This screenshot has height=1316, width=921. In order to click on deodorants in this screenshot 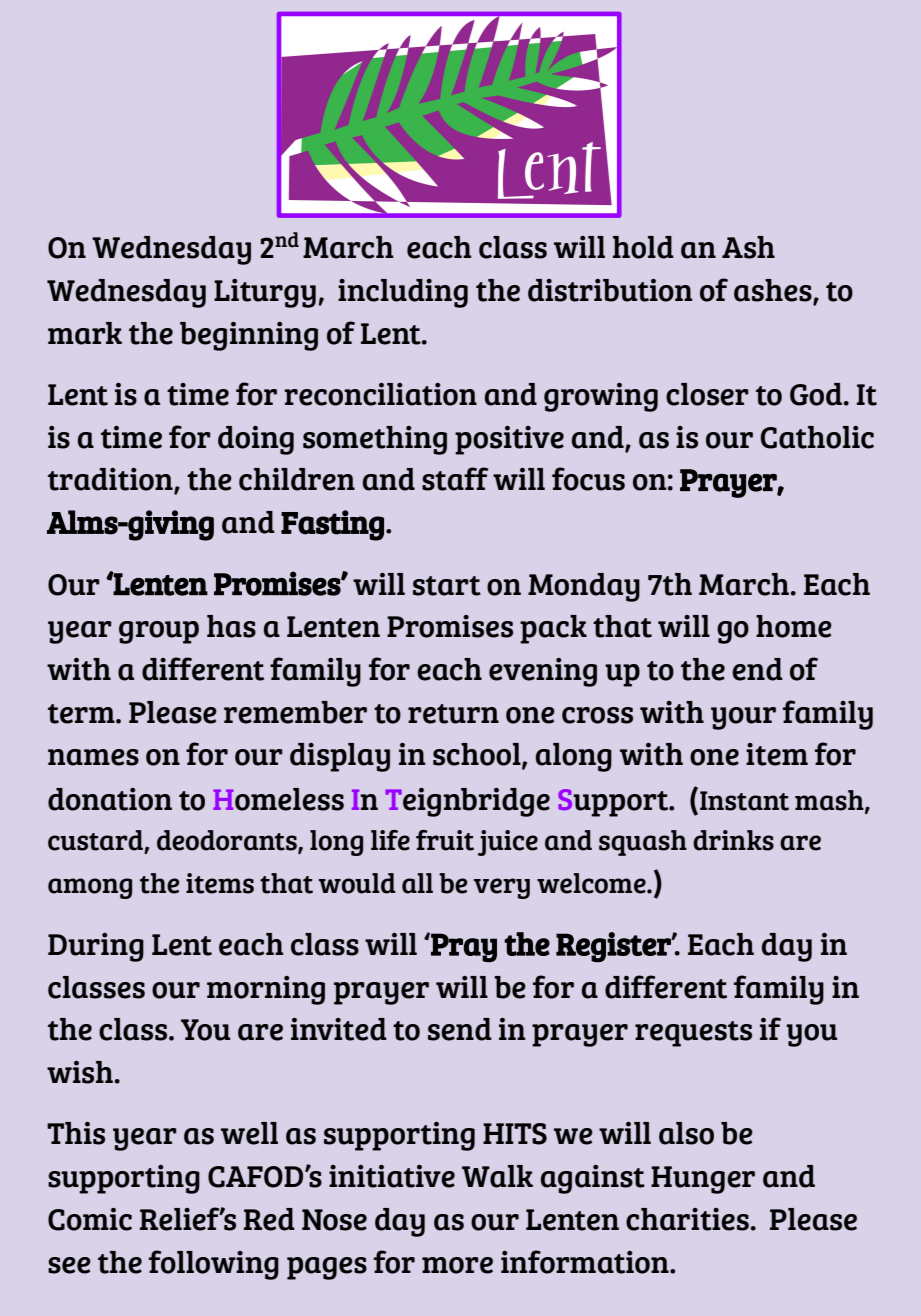, I will do `click(228, 841)`.
